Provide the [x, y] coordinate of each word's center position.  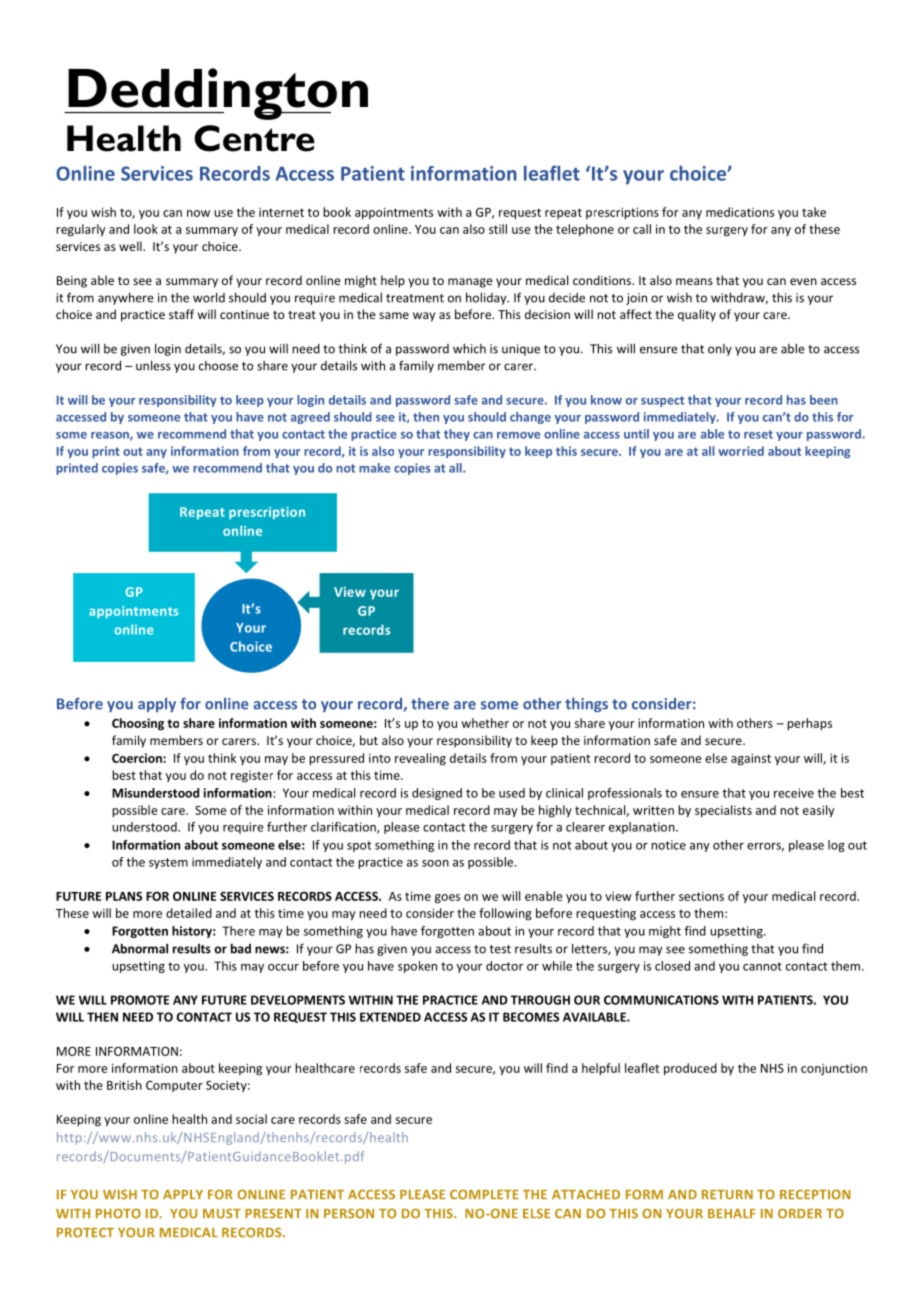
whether [485, 723]
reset [758, 434]
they [457, 435]
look [146, 229]
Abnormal [140, 948]
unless [153, 365]
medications [740, 212]
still [498, 229]
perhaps [809, 724]
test [500, 949]
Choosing [138, 724]
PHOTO [118, 1213]
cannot [762, 966]
